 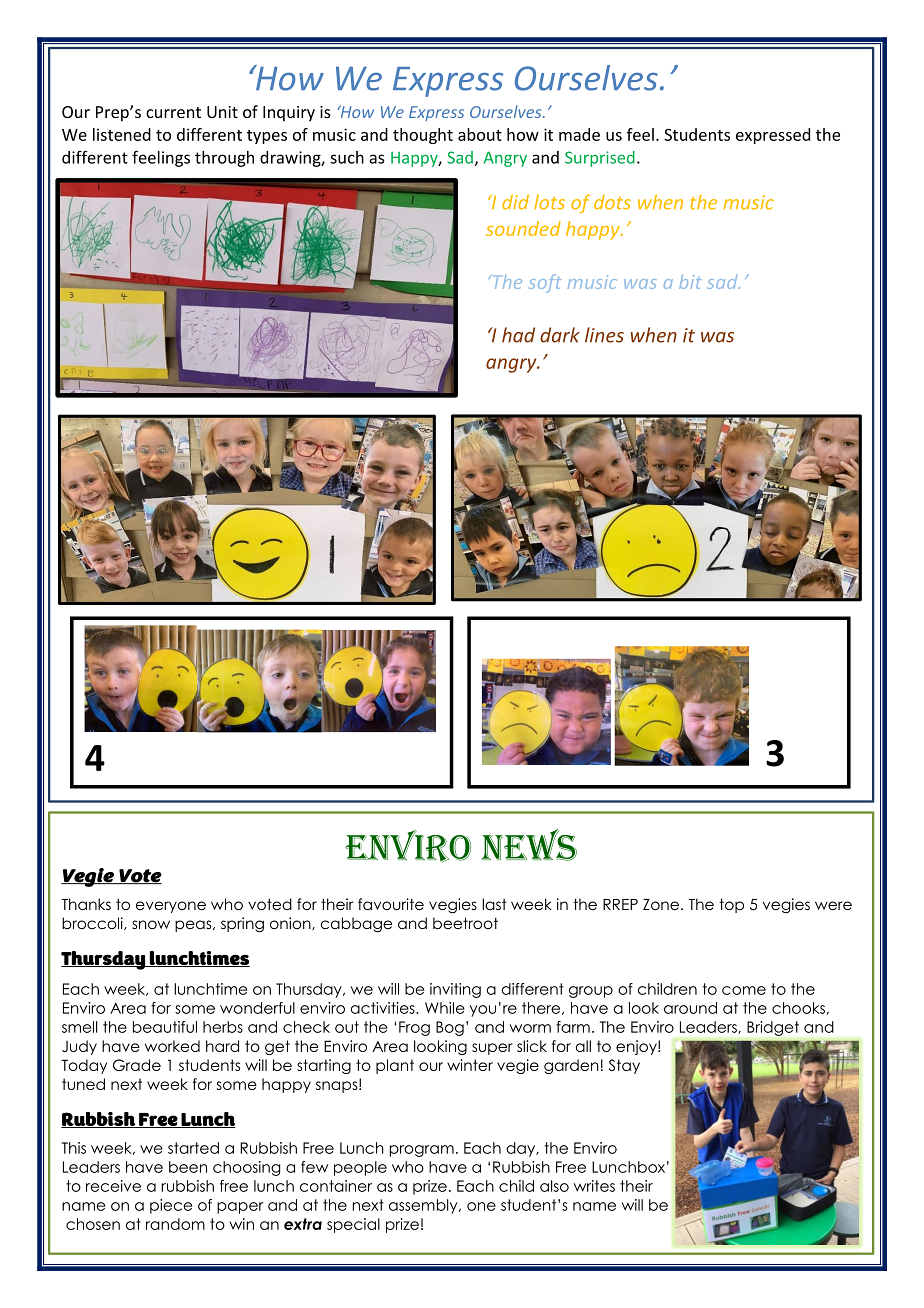 What do you see at coordinates (122, 134) in the screenshot?
I see `listened` at bounding box center [122, 134].
